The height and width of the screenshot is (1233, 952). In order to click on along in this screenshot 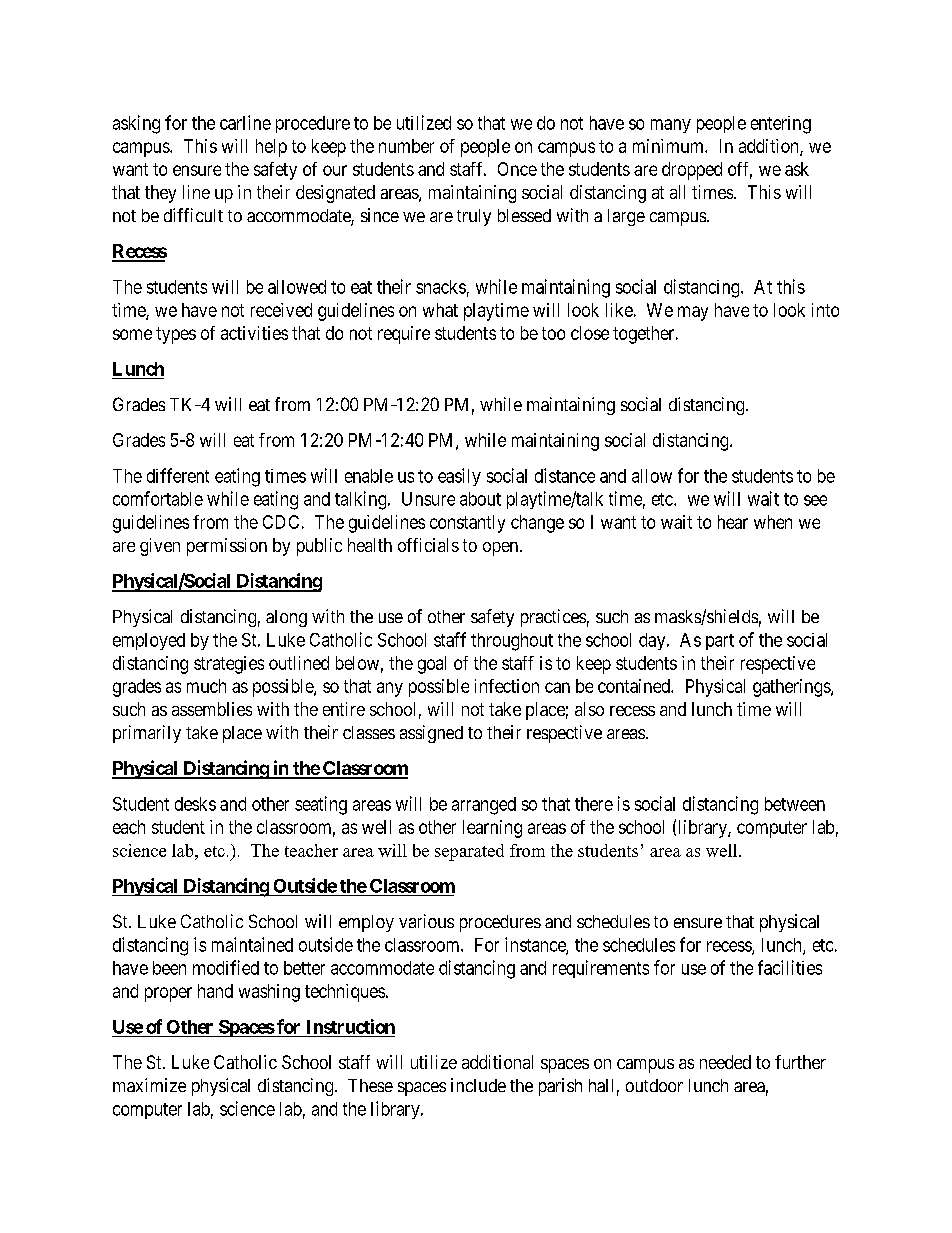, I will do `click(286, 618)`.
